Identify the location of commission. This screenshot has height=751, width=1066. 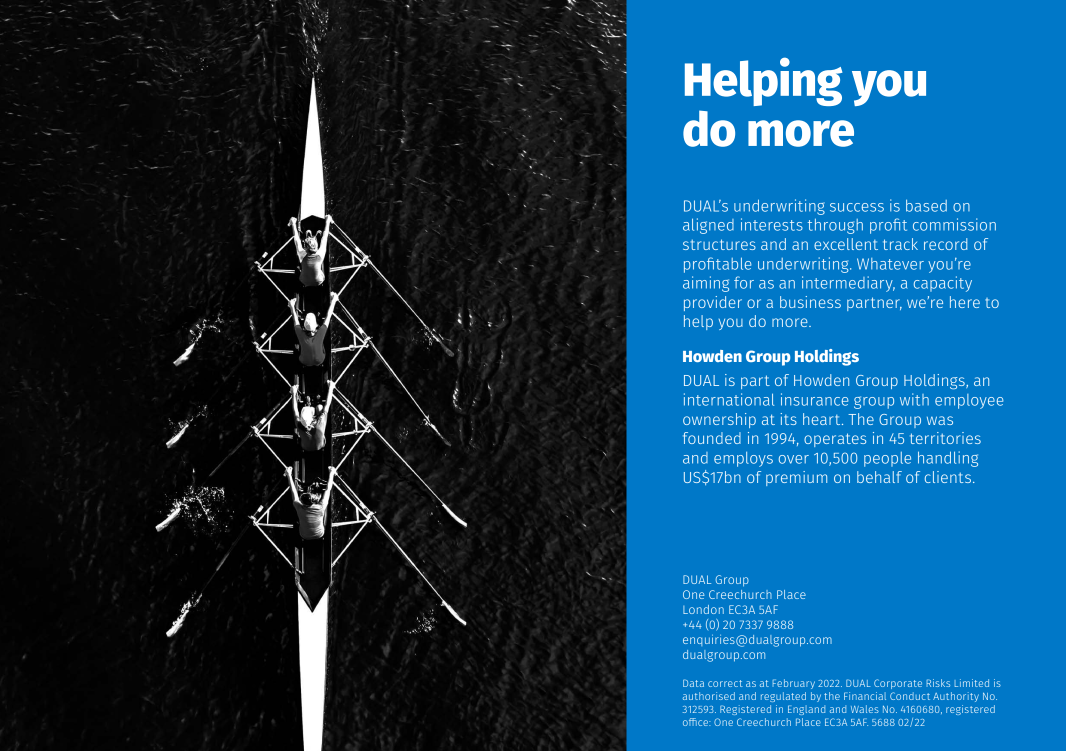
(954, 224).
